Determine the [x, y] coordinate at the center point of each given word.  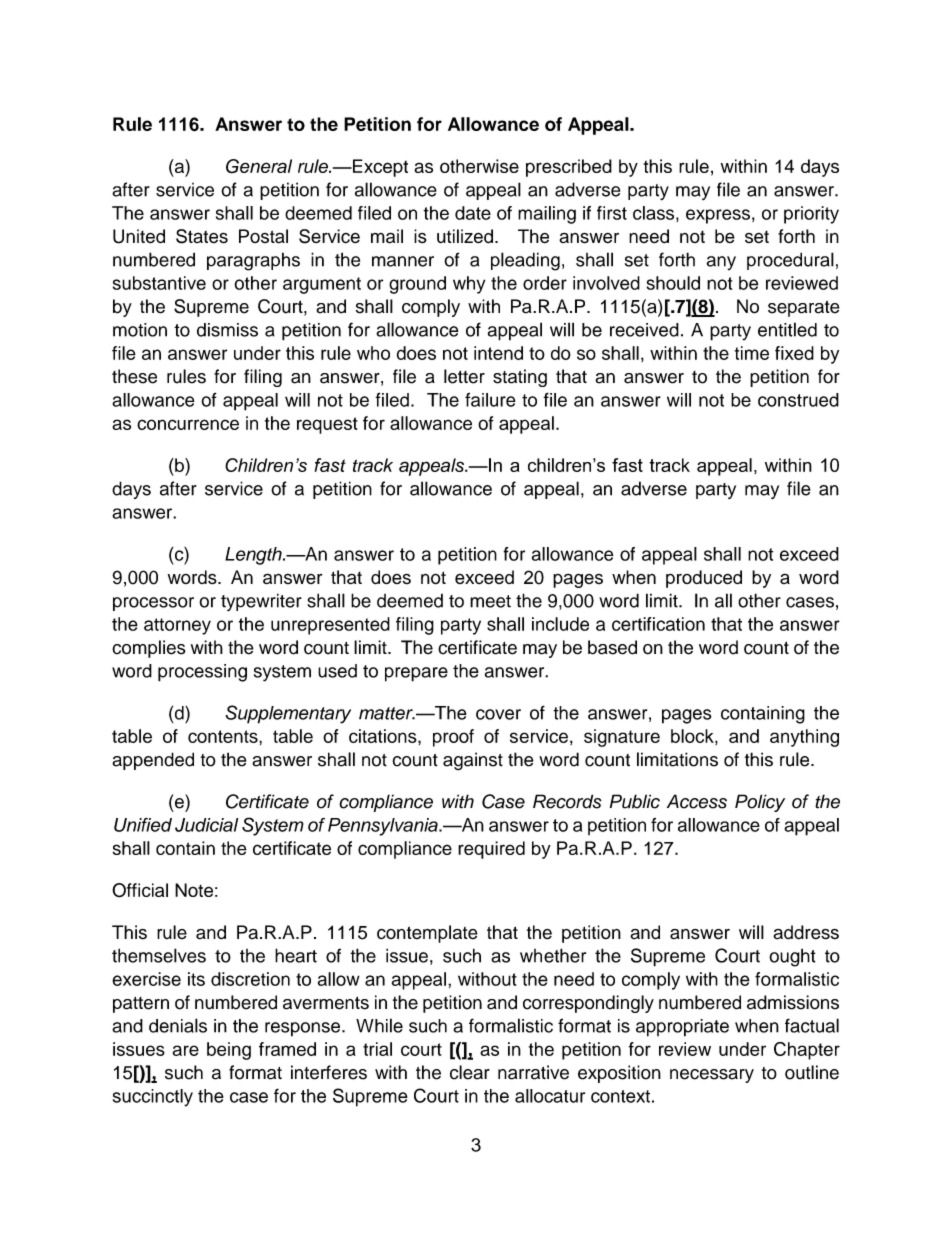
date [473, 213]
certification [658, 624]
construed [798, 400]
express [718, 216]
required [491, 850]
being [229, 1051]
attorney [177, 626]
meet [490, 601]
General [259, 166]
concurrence [188, 424]
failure [490, 400]
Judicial [206, 825]
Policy [760, 803]
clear [470, 1072]
